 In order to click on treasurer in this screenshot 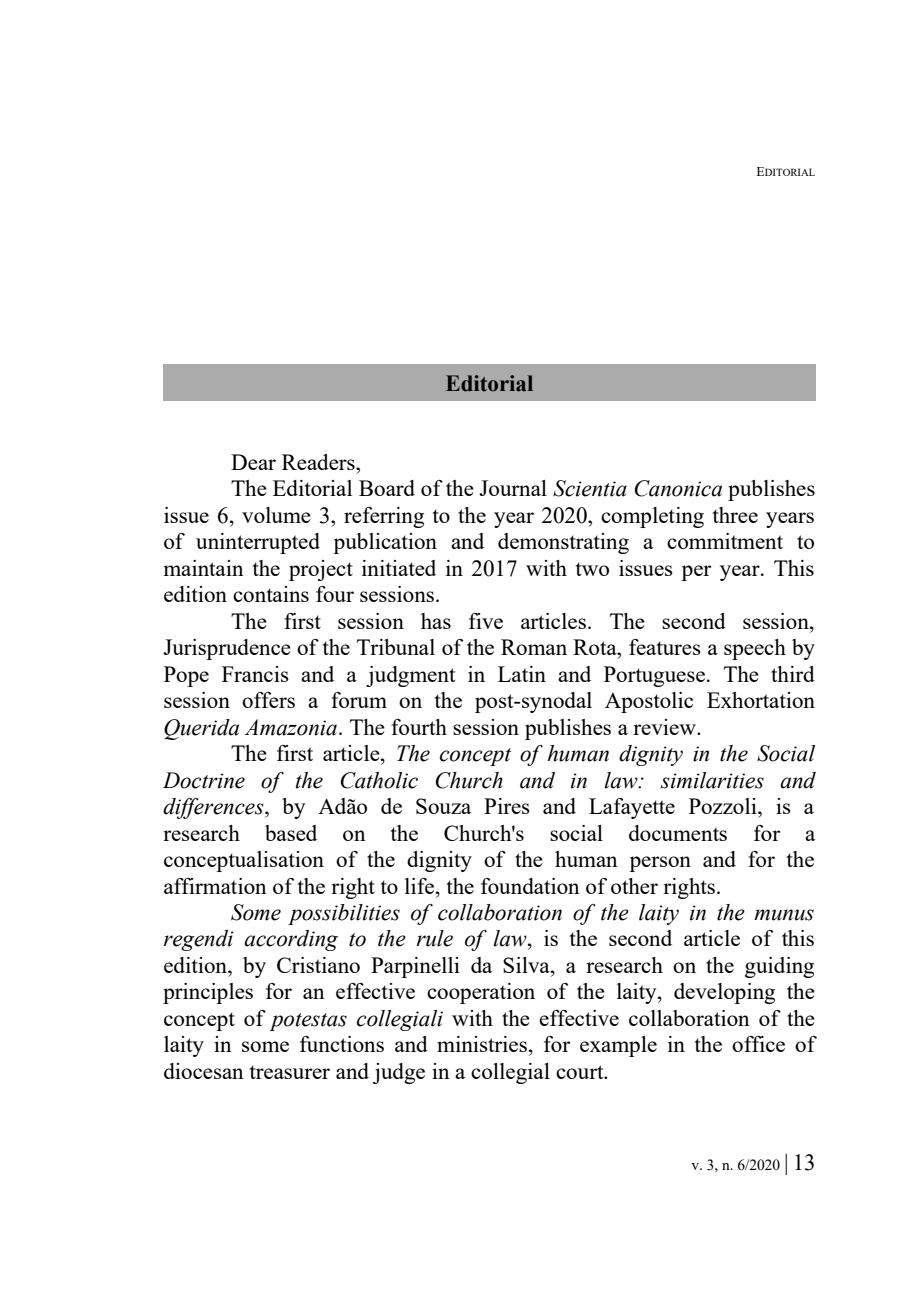, I will do `click(289, 1072)`.
